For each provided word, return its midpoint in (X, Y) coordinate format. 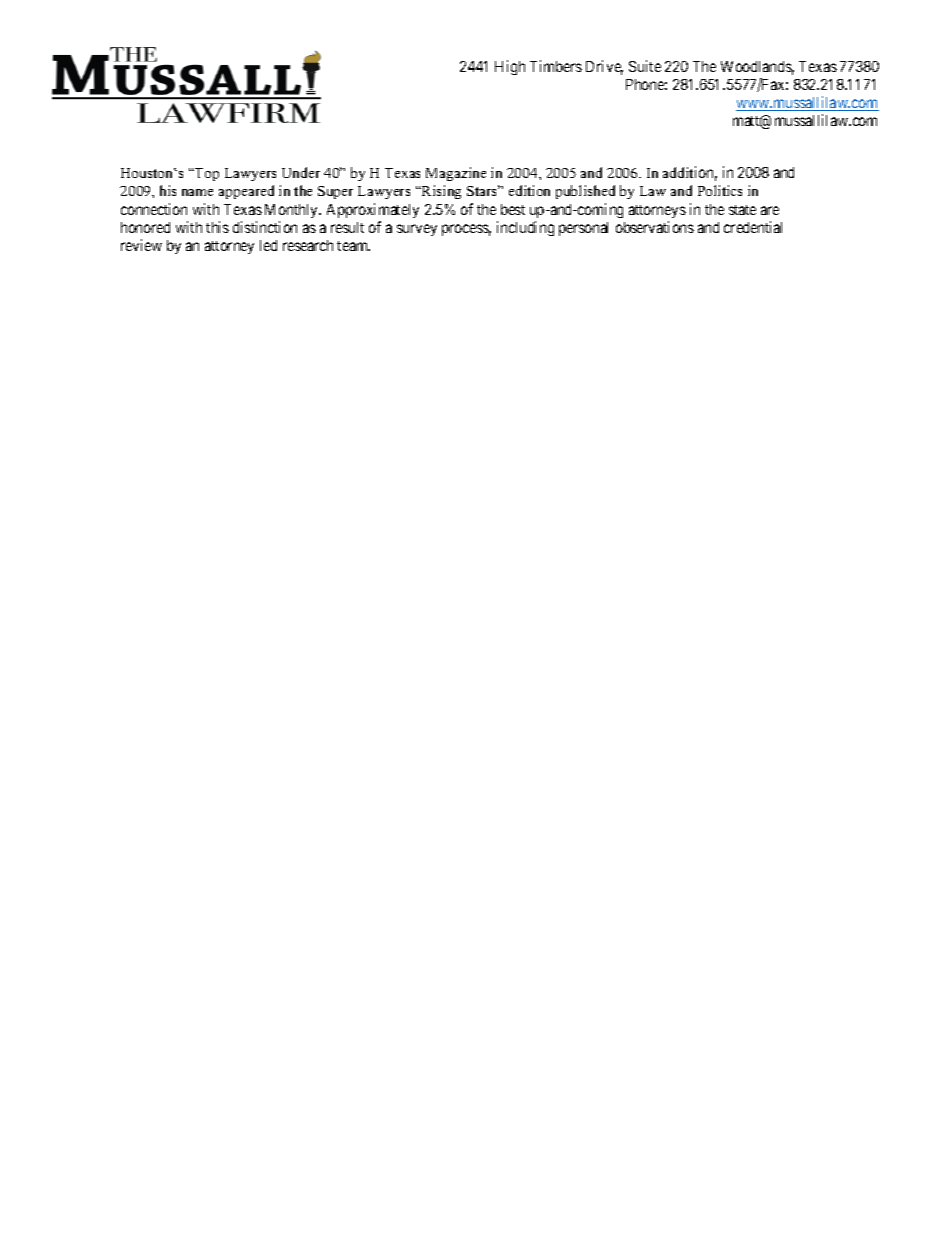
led (268, 245)
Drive (604, 67)
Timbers (556, 66)
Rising (440, 192)
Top (206, 174)
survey (417, 230)
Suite (645, 66)
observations (655, 227)
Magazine (456, 174)
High (510, 67)
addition (690, 173)
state (742, 210)
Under (301, 172)
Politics (720, 190)
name (197, 192)
